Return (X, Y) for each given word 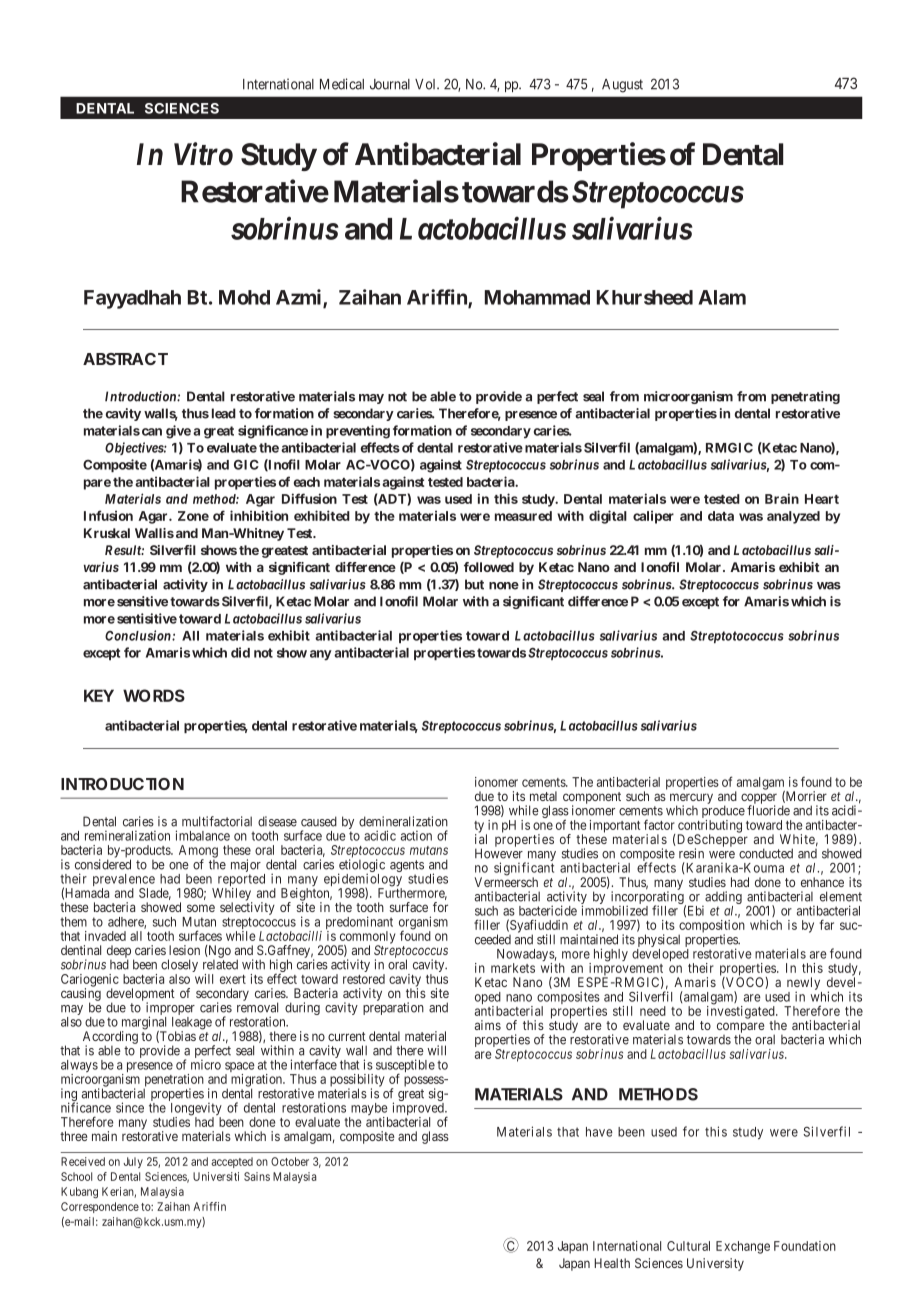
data (721, 516)
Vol (427, 84)
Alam (722, 297)
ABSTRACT (125, 359)
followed (489, 567)
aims (488, 1025)
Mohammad (537, 297)
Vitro (203, 154)
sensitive (142, 601)
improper (170, 1010)
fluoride (768, 810)
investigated (742, 1012)
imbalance (203, 835)
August (622, 86)
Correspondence (100, 1207)
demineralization (403, 821)
